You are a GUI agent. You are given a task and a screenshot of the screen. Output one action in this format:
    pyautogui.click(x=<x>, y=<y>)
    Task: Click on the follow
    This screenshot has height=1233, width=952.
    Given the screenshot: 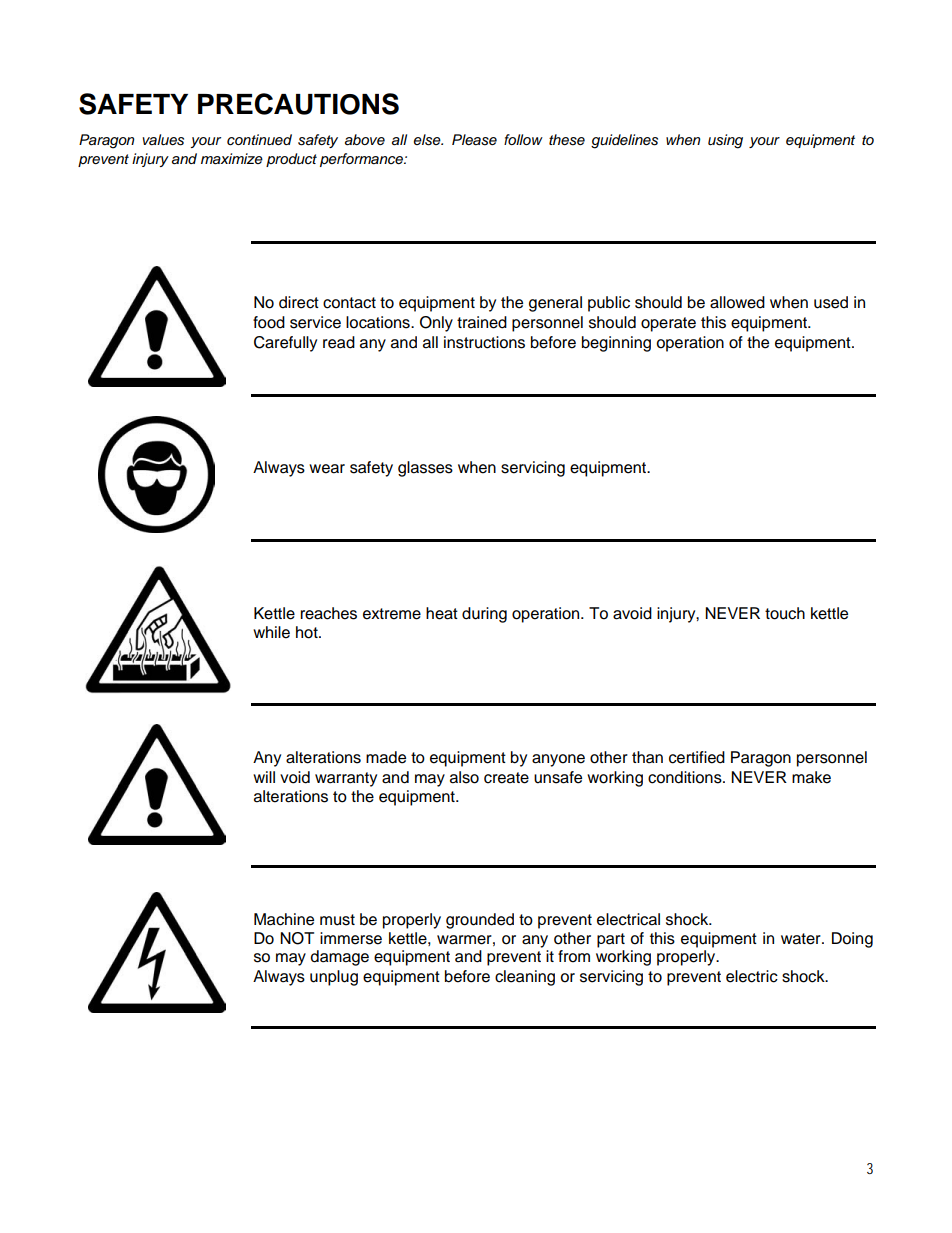 What is the action you would take?
    pyautogui.click(x=523, y=139)
